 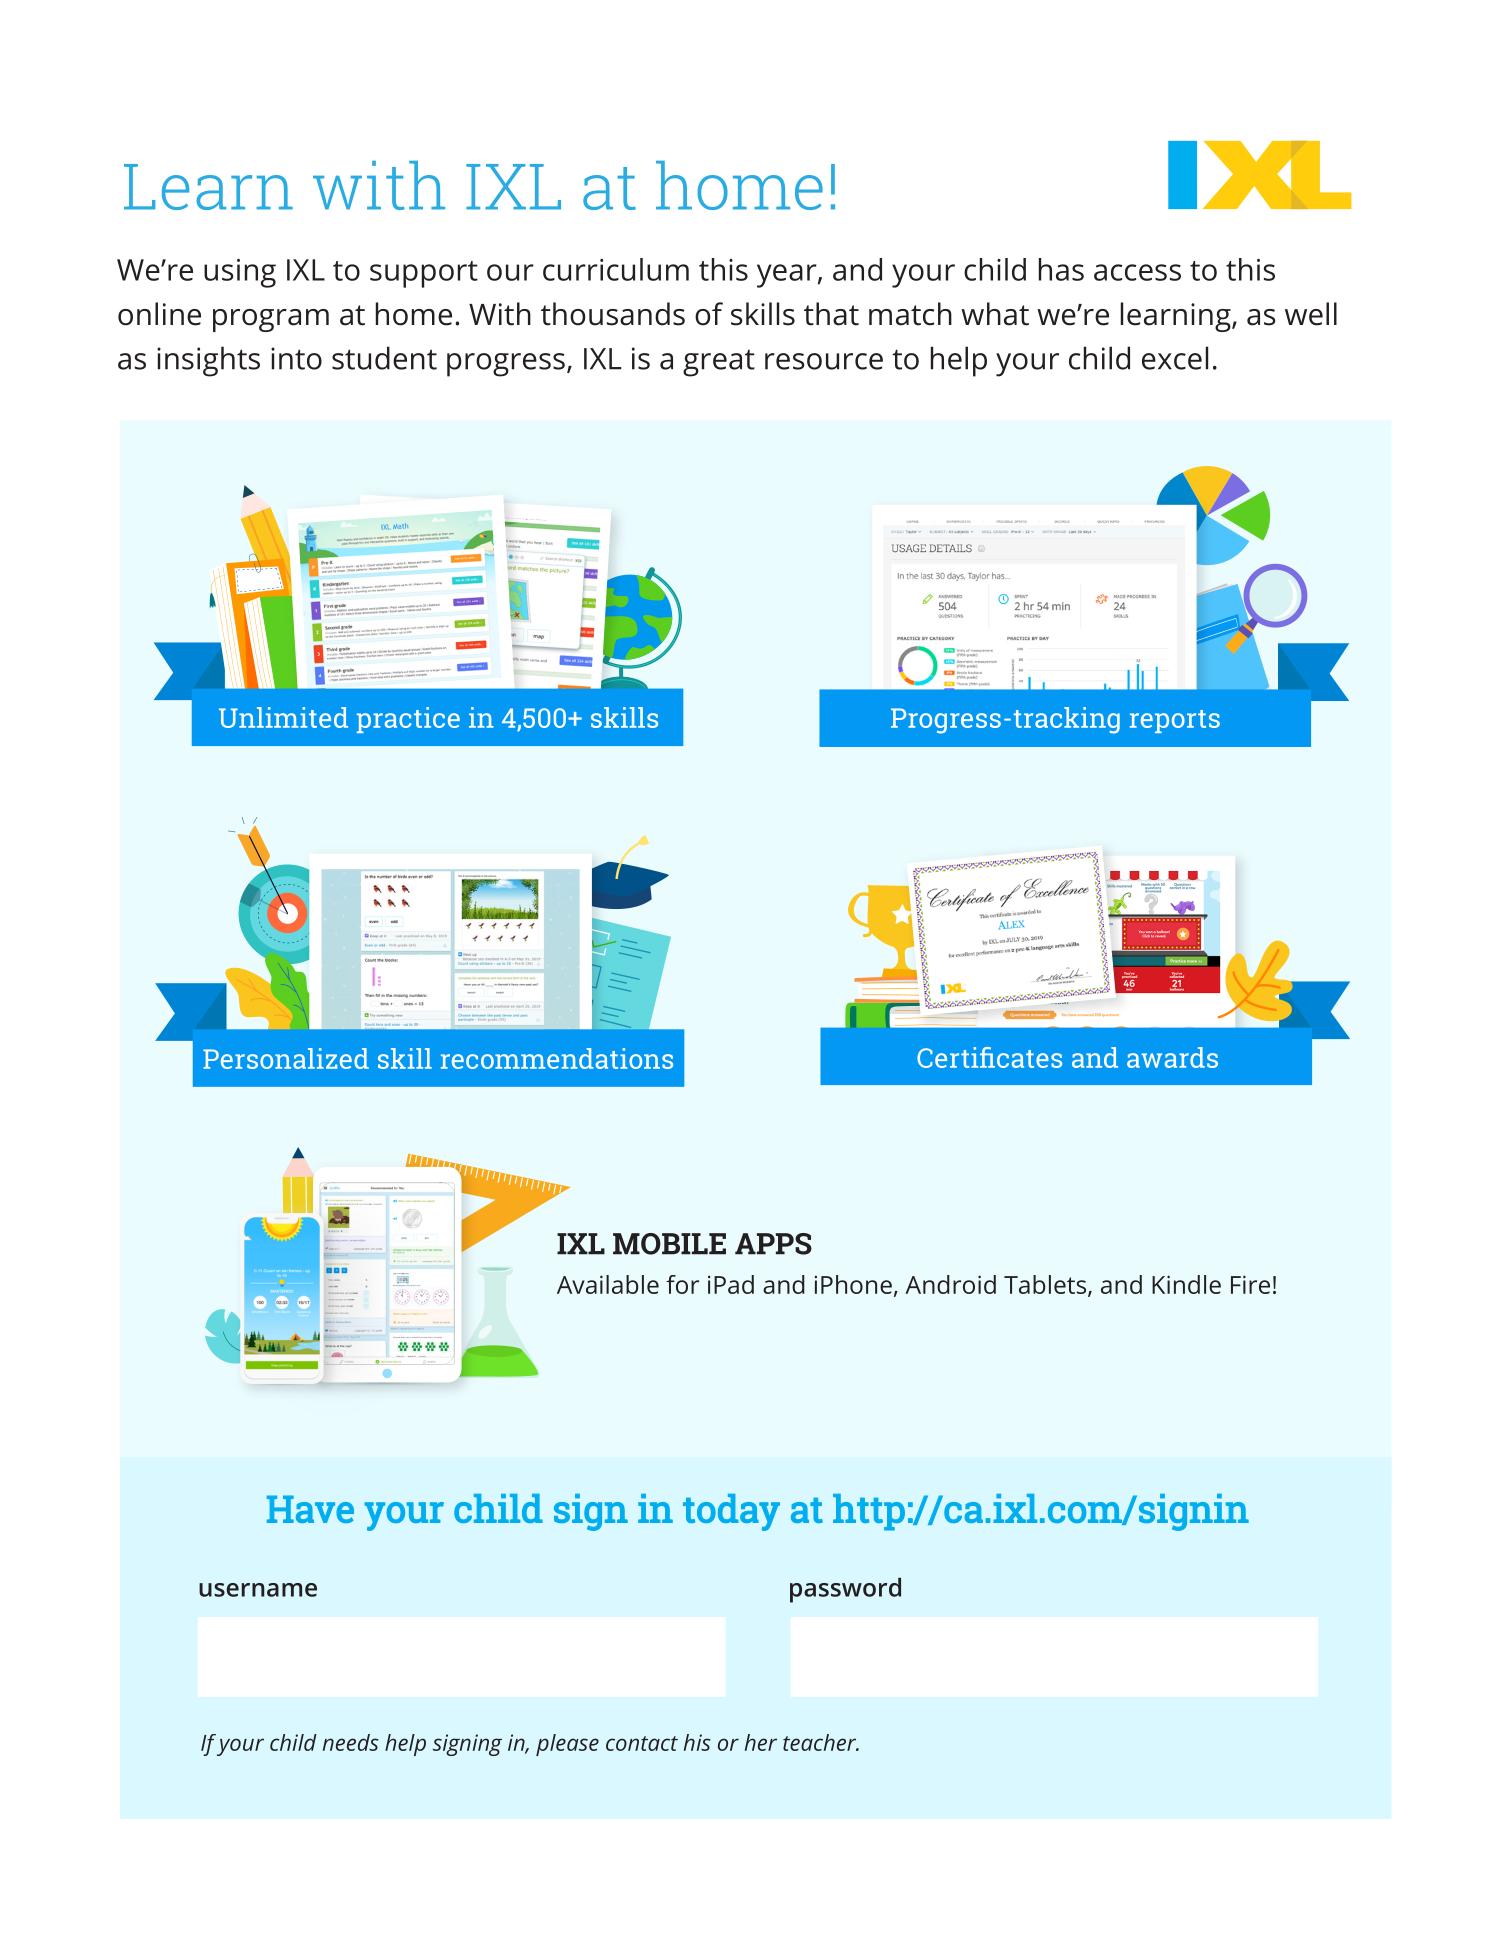 I want to click on recommendations, so click(x=557, y=1058).
